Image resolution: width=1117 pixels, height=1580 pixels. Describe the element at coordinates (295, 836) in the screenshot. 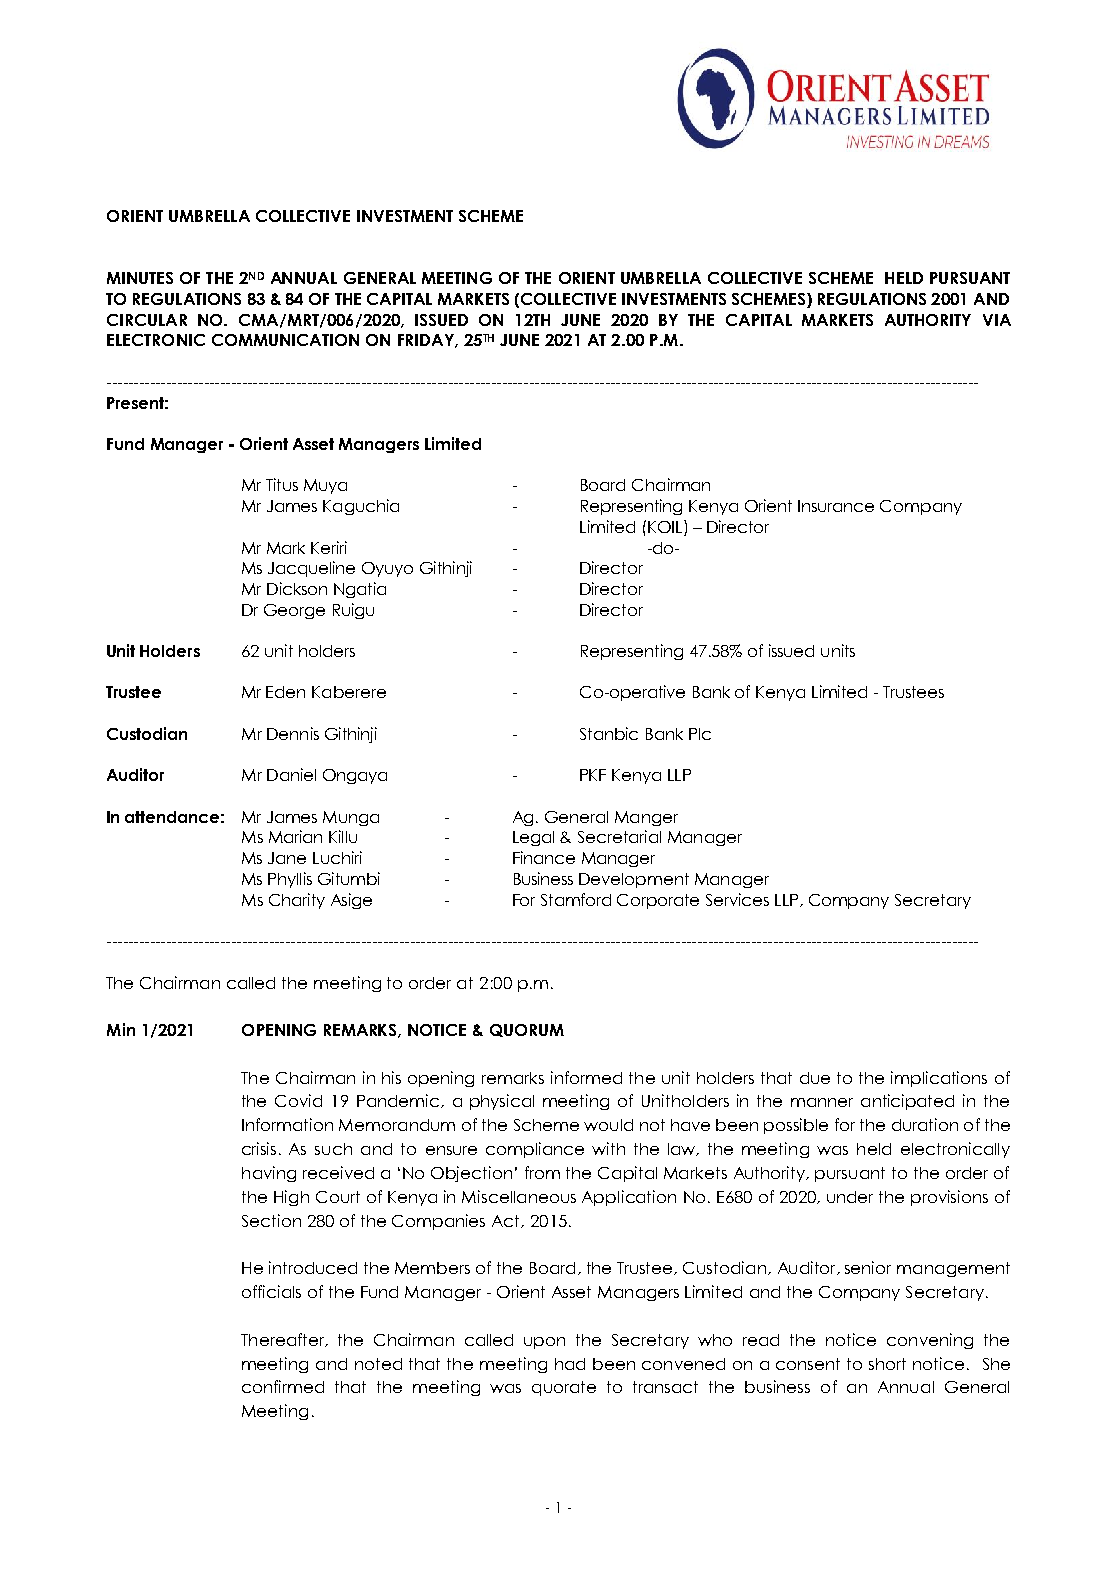

I see `Marian` at that location.
